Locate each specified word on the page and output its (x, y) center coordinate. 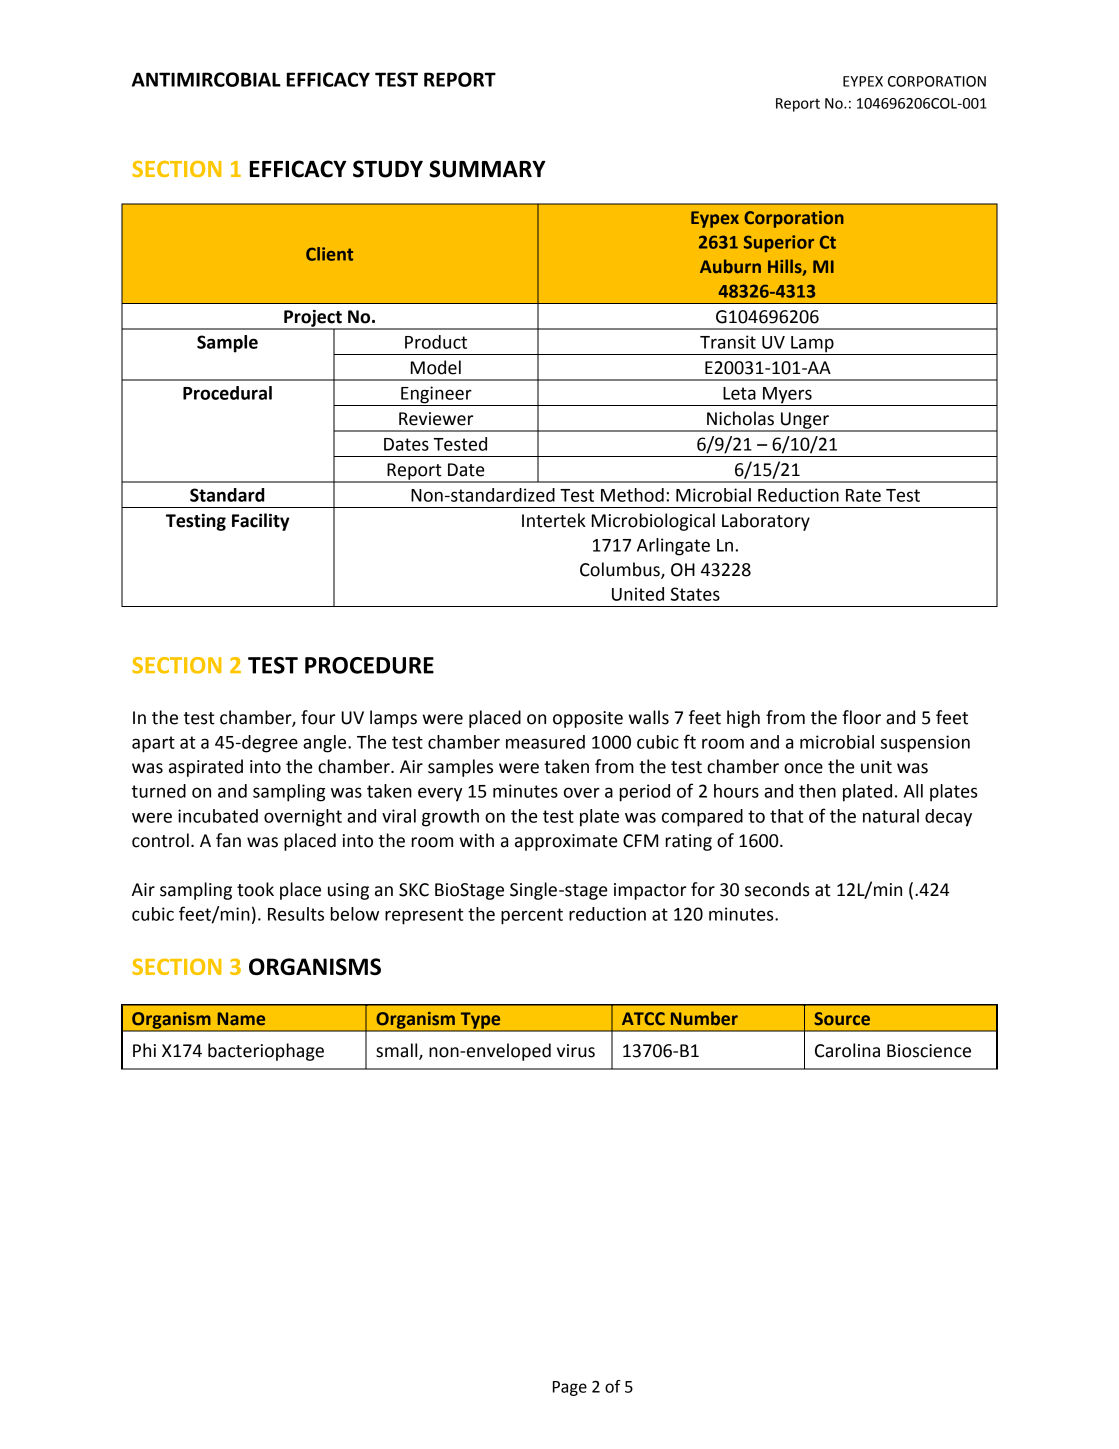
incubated (218, 816)
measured (545, 742)
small (398, 1051)
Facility (261, 522)
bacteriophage (266, 1052)
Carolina (847, 1050)
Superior (779, 243)
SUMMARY (487, 169)
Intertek (554, 520)
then (817, 791)
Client (329, 254)
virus (576, 1051)
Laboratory (766, 522)
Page (570, 1388)
